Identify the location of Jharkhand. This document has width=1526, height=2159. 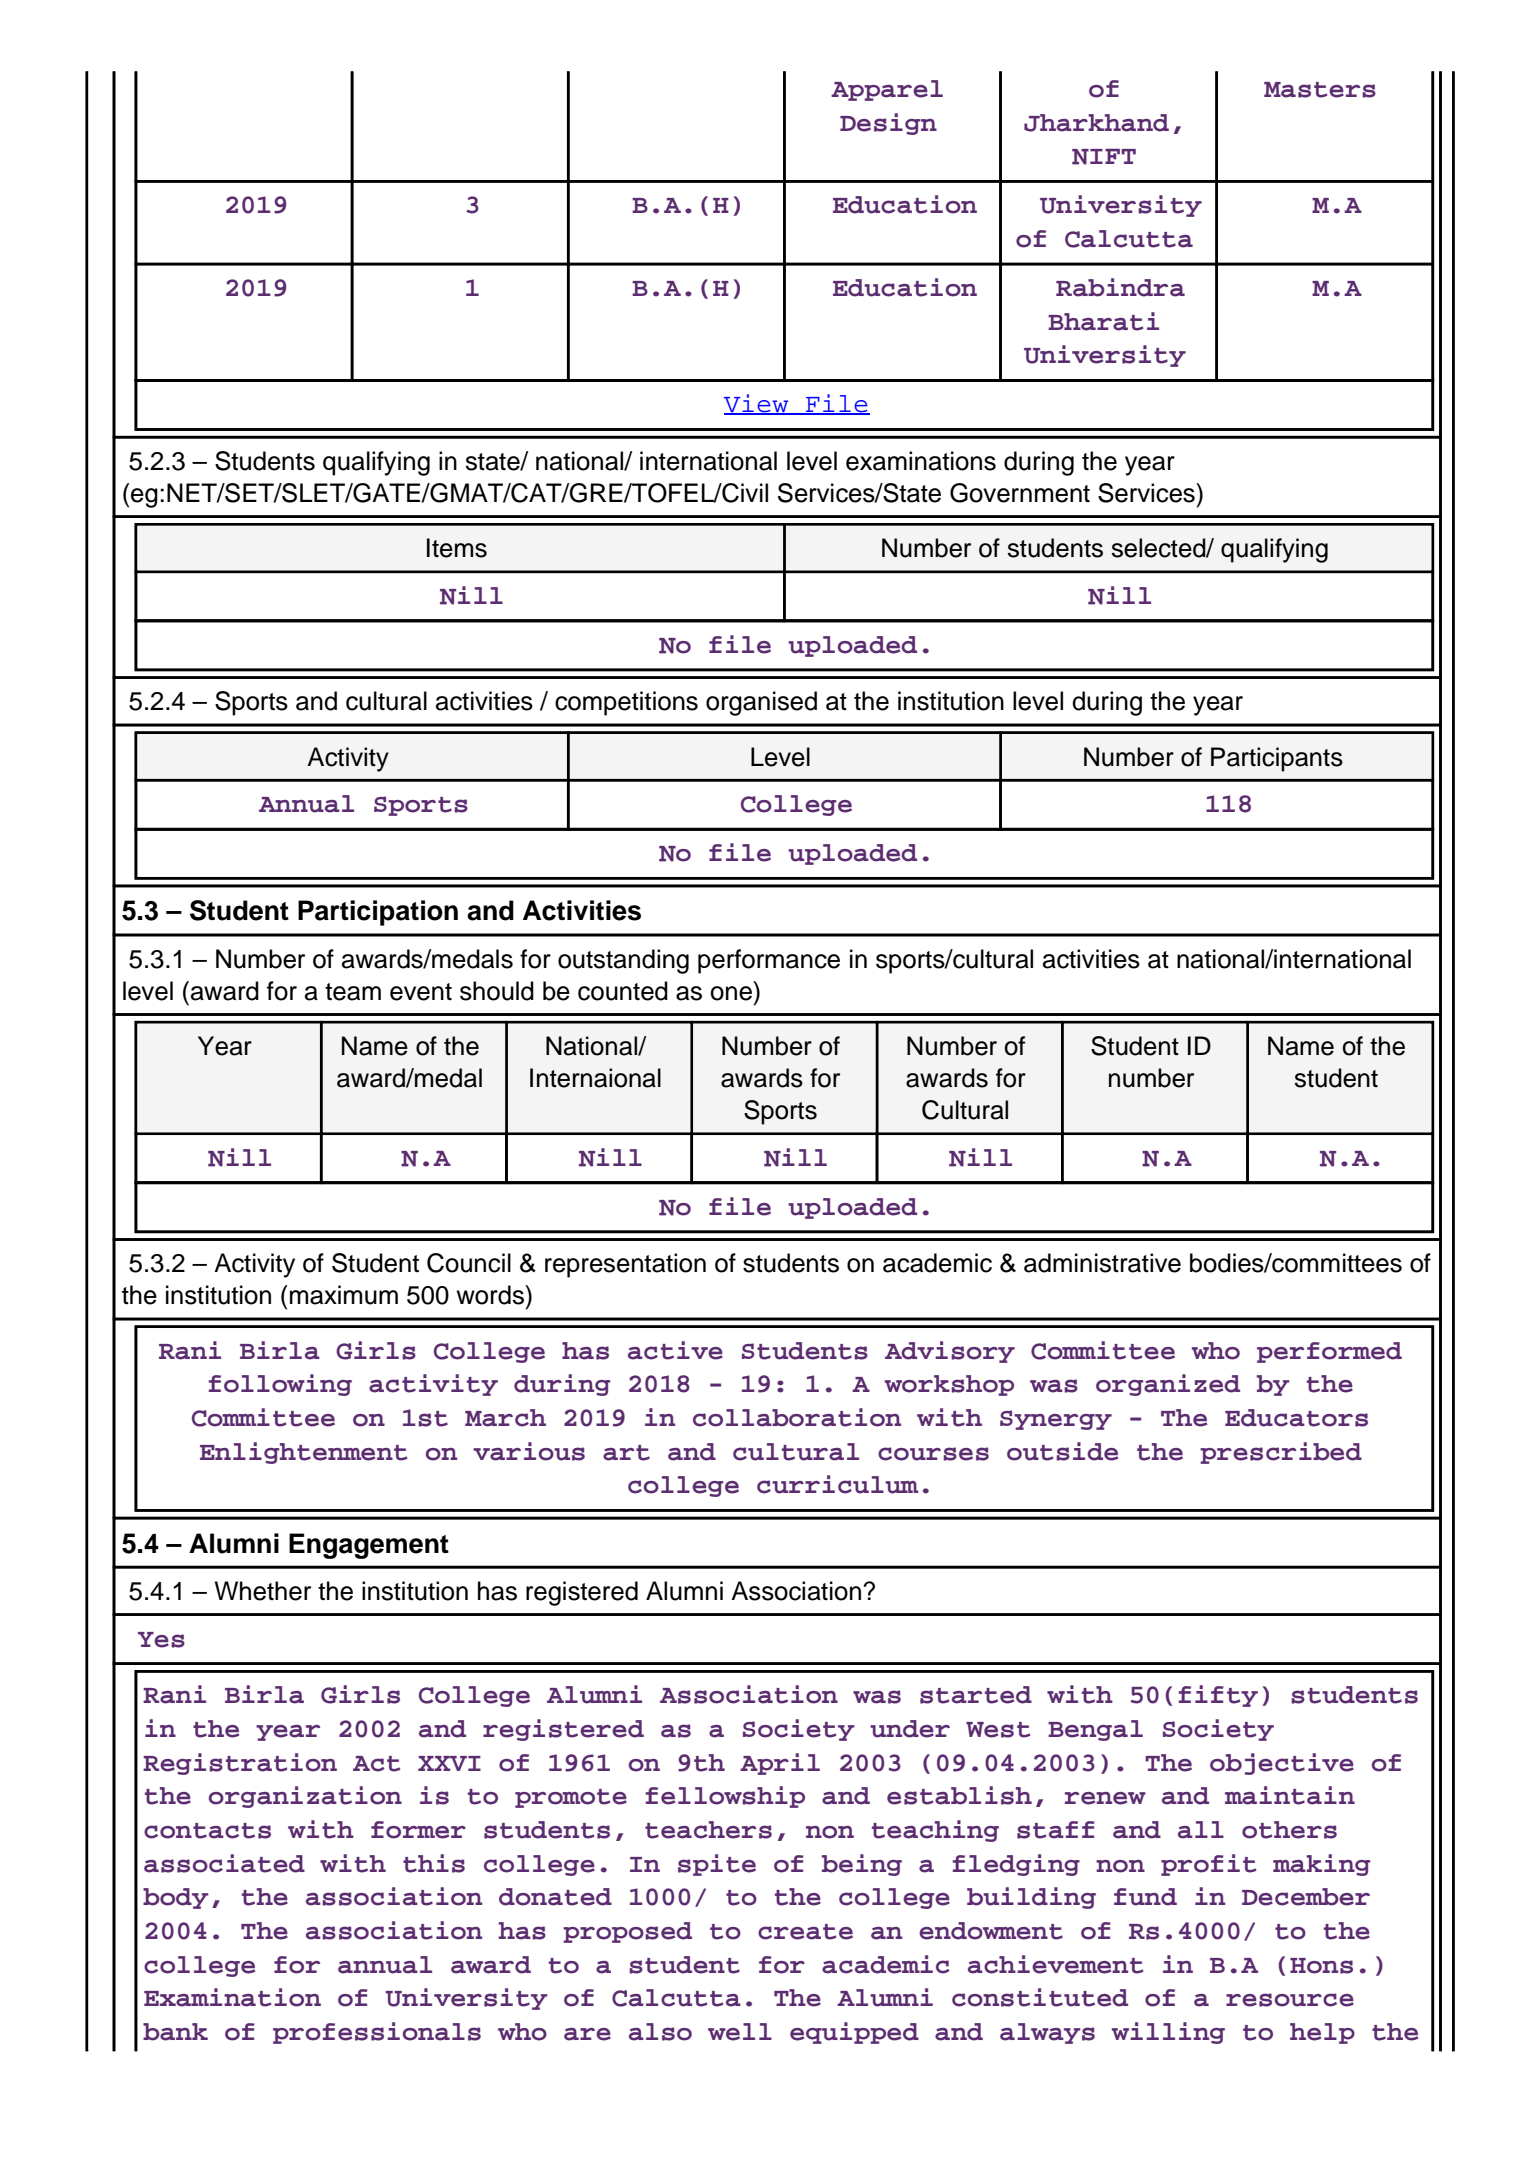
(1096, 123).
